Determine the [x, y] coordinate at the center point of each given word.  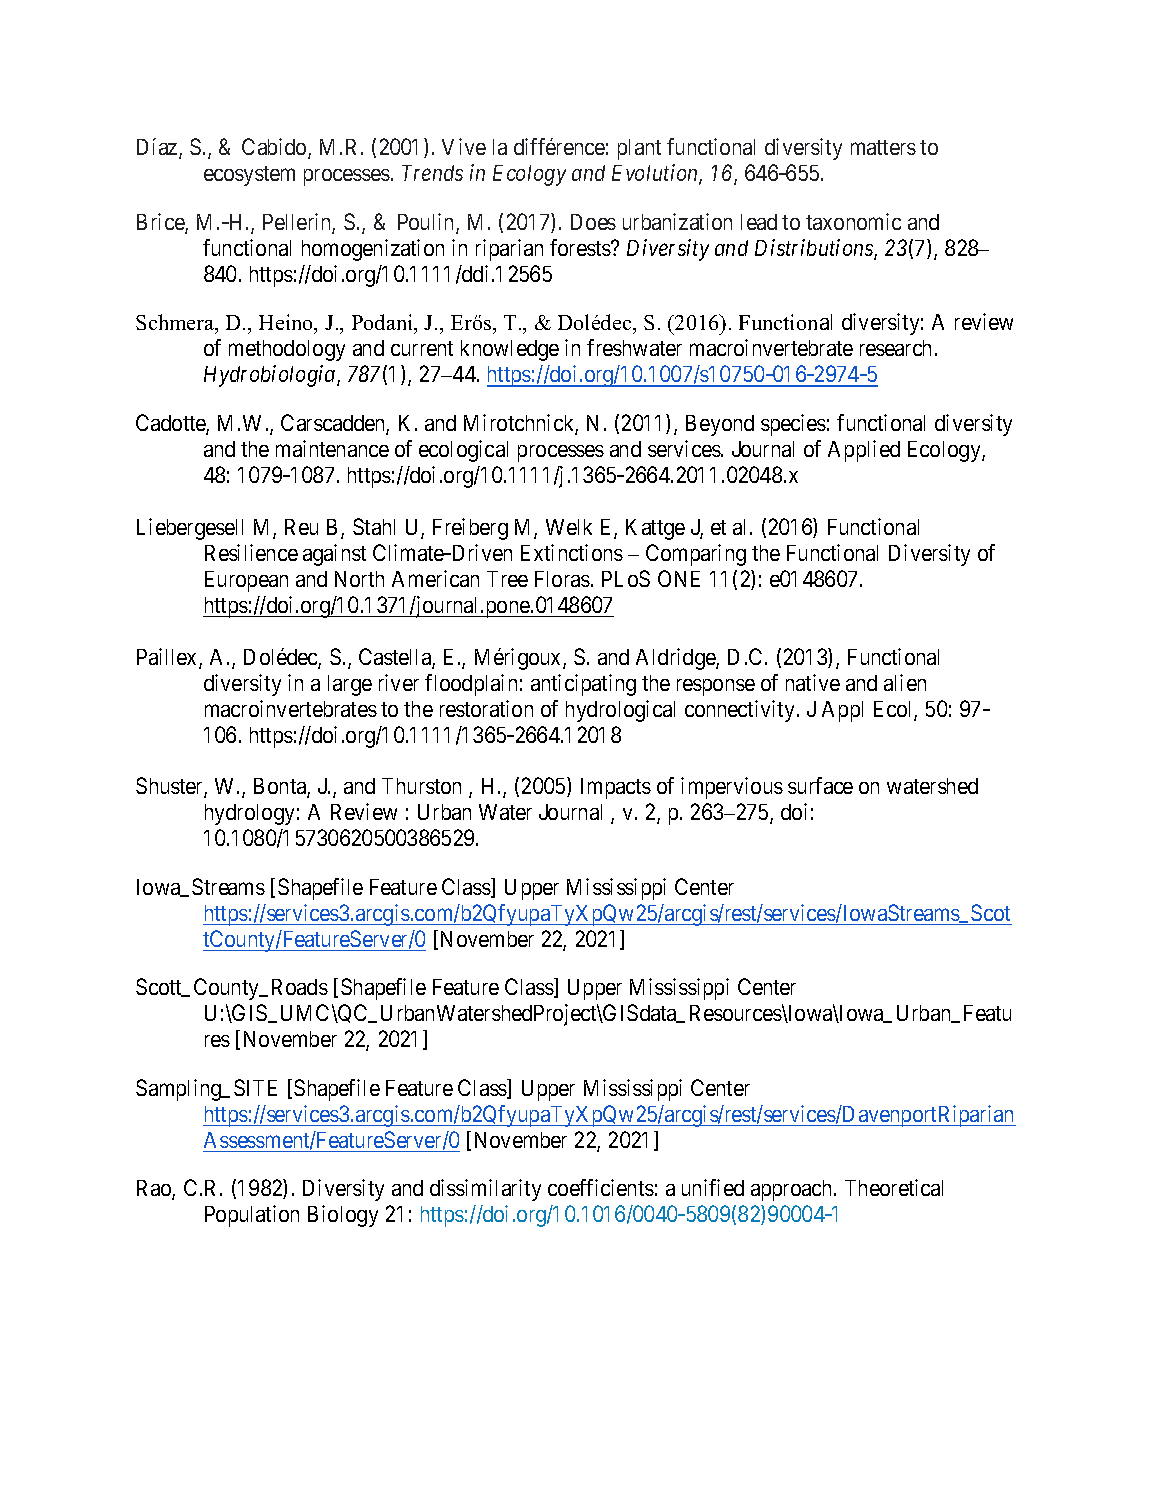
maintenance [332, 448]
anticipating [583, 685]
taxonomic [853, 221]
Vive [464, 146]
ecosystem [249, 176]
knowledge [510, 350]
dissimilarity [485, 1190]
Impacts [616, 788]
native [813, 682]
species [793, 425]
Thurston [421, 786]
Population [252, 1216]
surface [820, 785]
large [350, 685]
